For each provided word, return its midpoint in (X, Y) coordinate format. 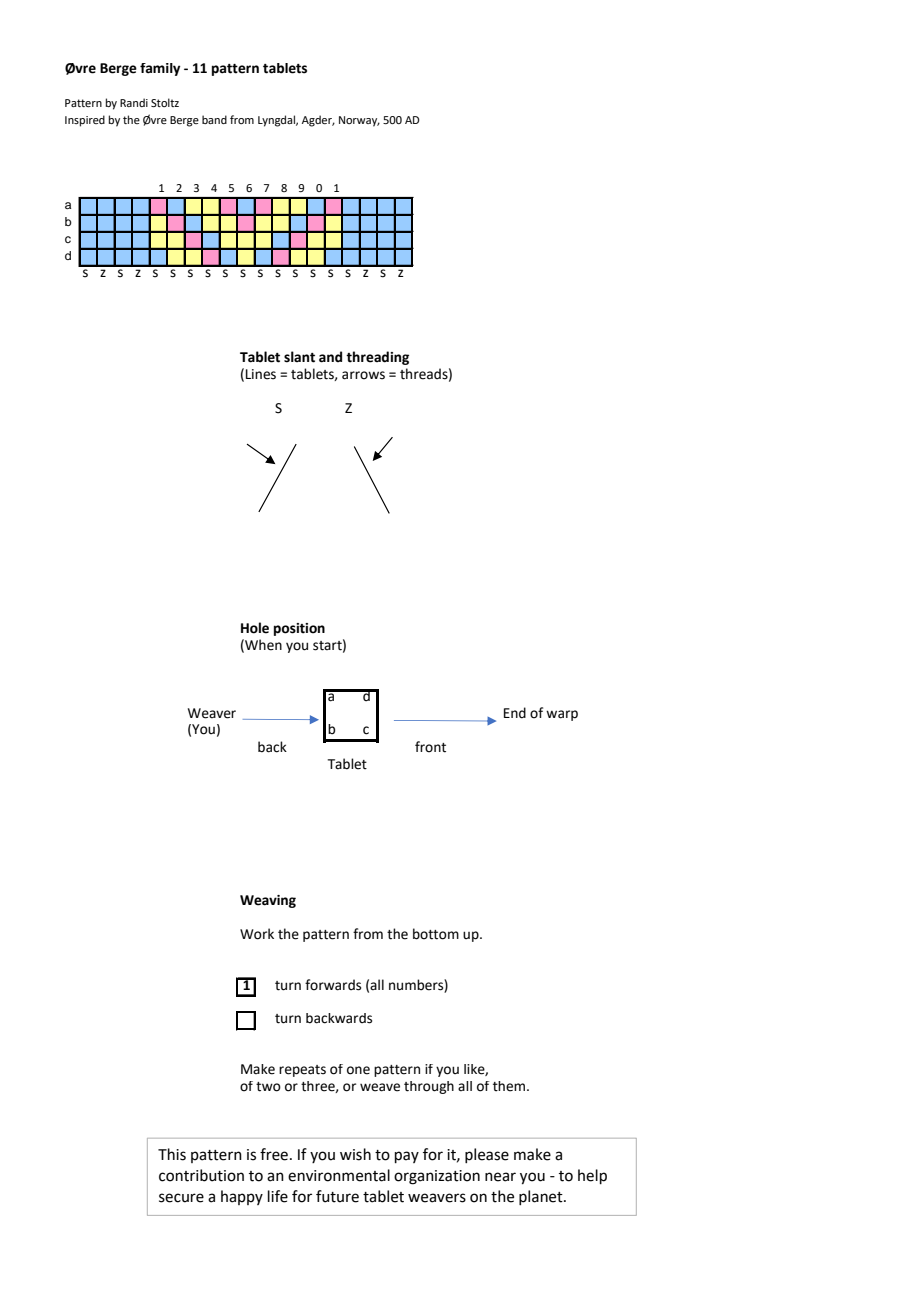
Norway (359, 121)
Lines (261, 374)
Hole (255, 628)
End (515, 713)
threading (377, 358)
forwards (333, 985)
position (299, 629)
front (430, 747)
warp (562, 715)
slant (299, 357)
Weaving (268, 901)
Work (257, 934)
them (509, 1086)
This (172, 1154)
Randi (134, 102)
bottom (436, 934)
